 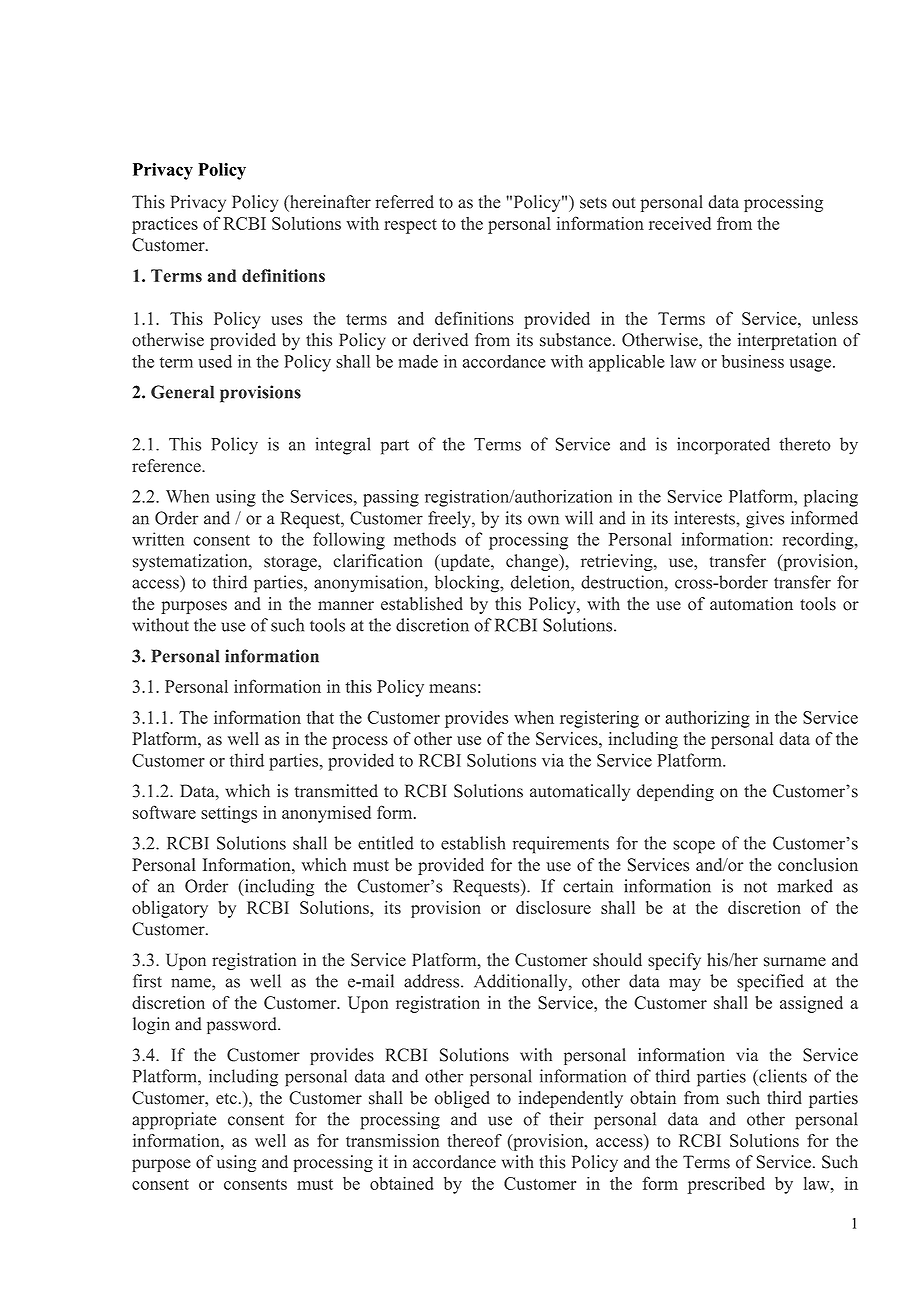 What do you see at coordinates (410, 226) in the screenshot?
I see `respect` at bounding box center [410, 226].
